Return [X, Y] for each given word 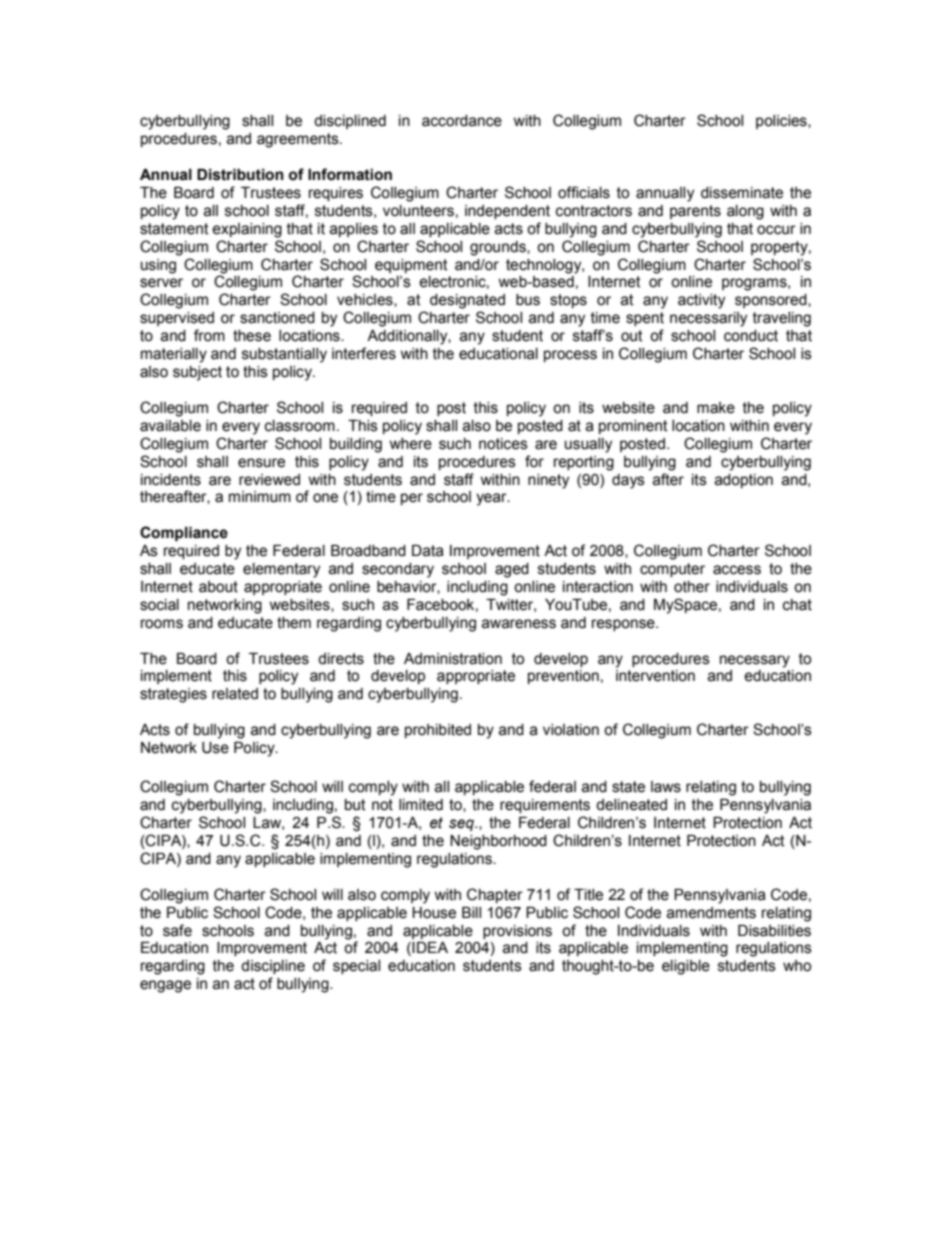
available [170, 426]
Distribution [240, 175]
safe [177, 930]
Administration [453, 659]
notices [503, 444]
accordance [462, 121]
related [235, 694]
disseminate [742, 193]
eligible [686, 967]
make [716, 408]
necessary [755, 661]
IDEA [430, 947]
